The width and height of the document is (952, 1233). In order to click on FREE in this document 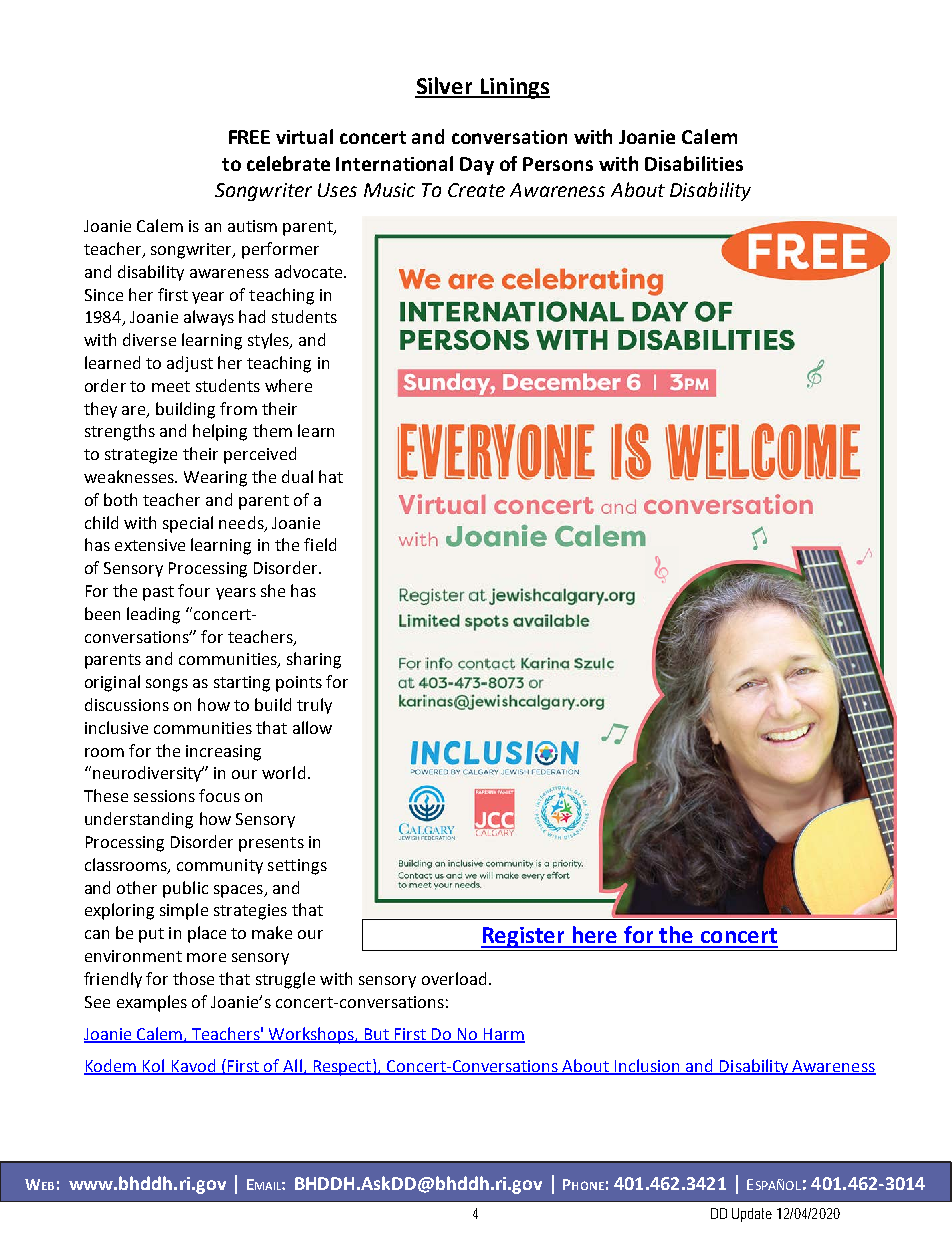, I will do `click(249, 137)`.
